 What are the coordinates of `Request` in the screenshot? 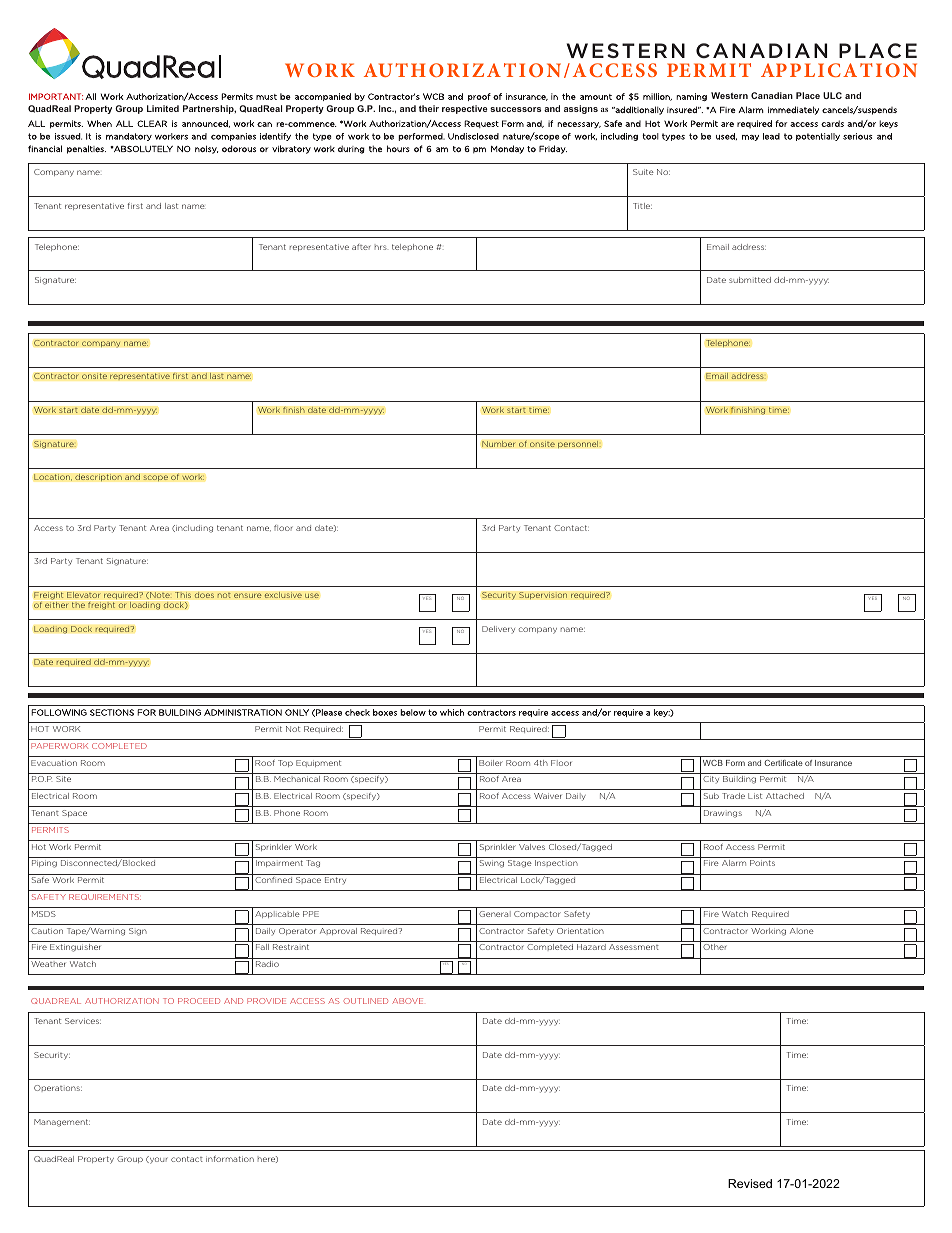 It's located at (481, 124).
